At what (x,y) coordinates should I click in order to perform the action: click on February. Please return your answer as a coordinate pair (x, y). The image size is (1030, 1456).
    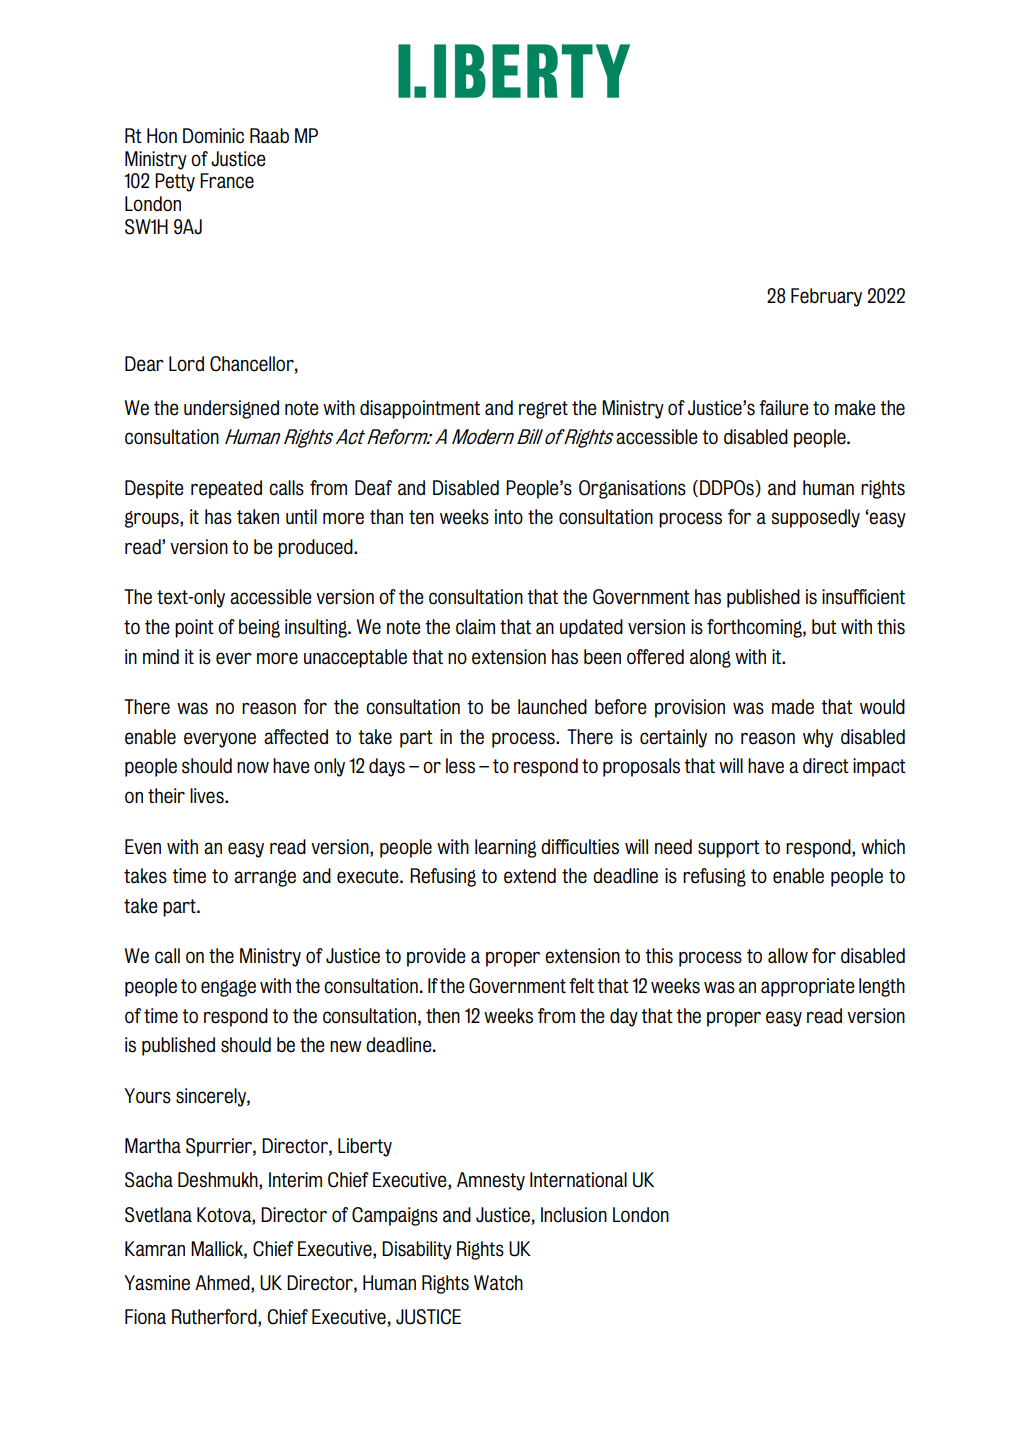
    Looking at the image, I should click on (826, 297).
